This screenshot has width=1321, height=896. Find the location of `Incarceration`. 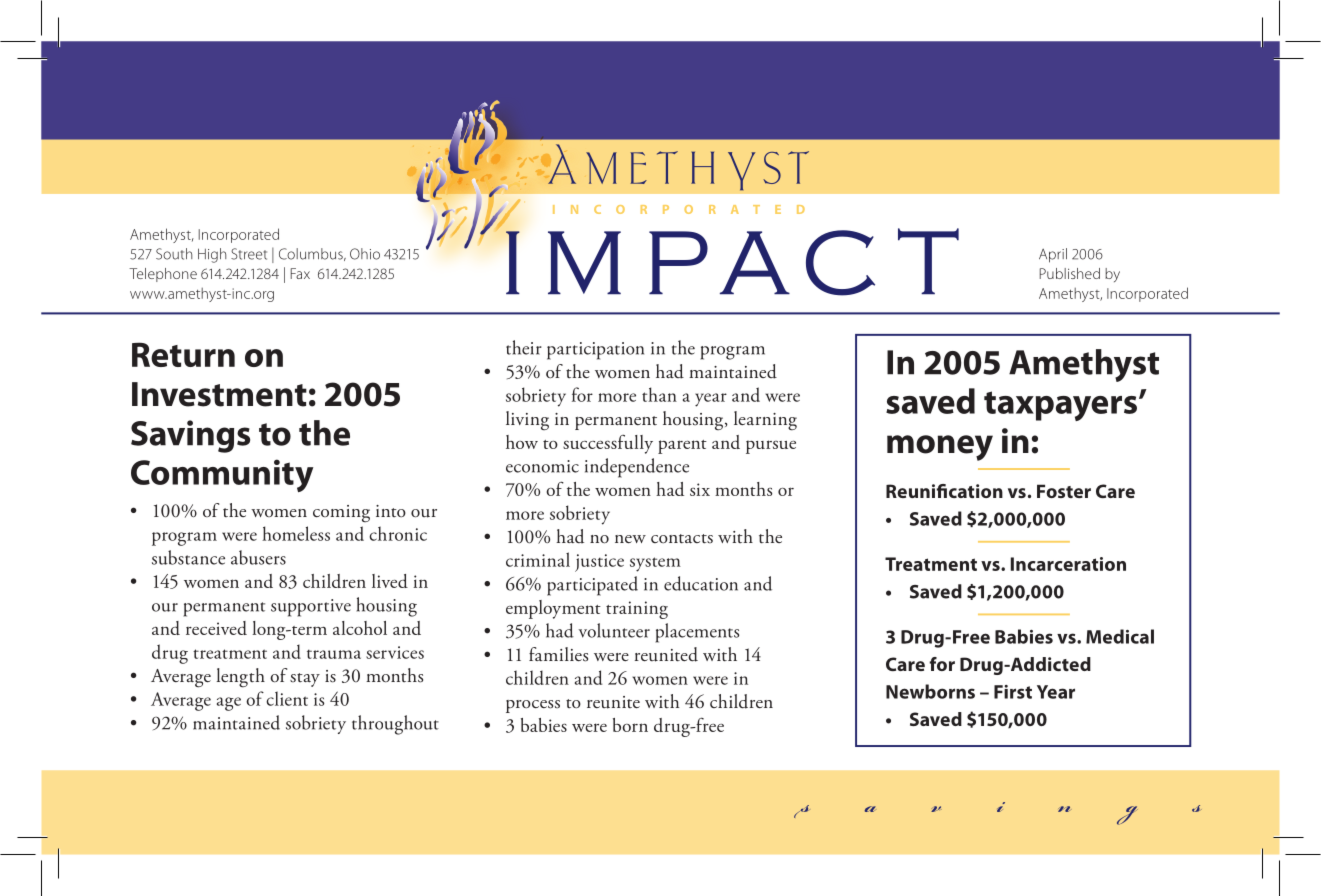

Incarceration is located at coordinates (1068, 564).
